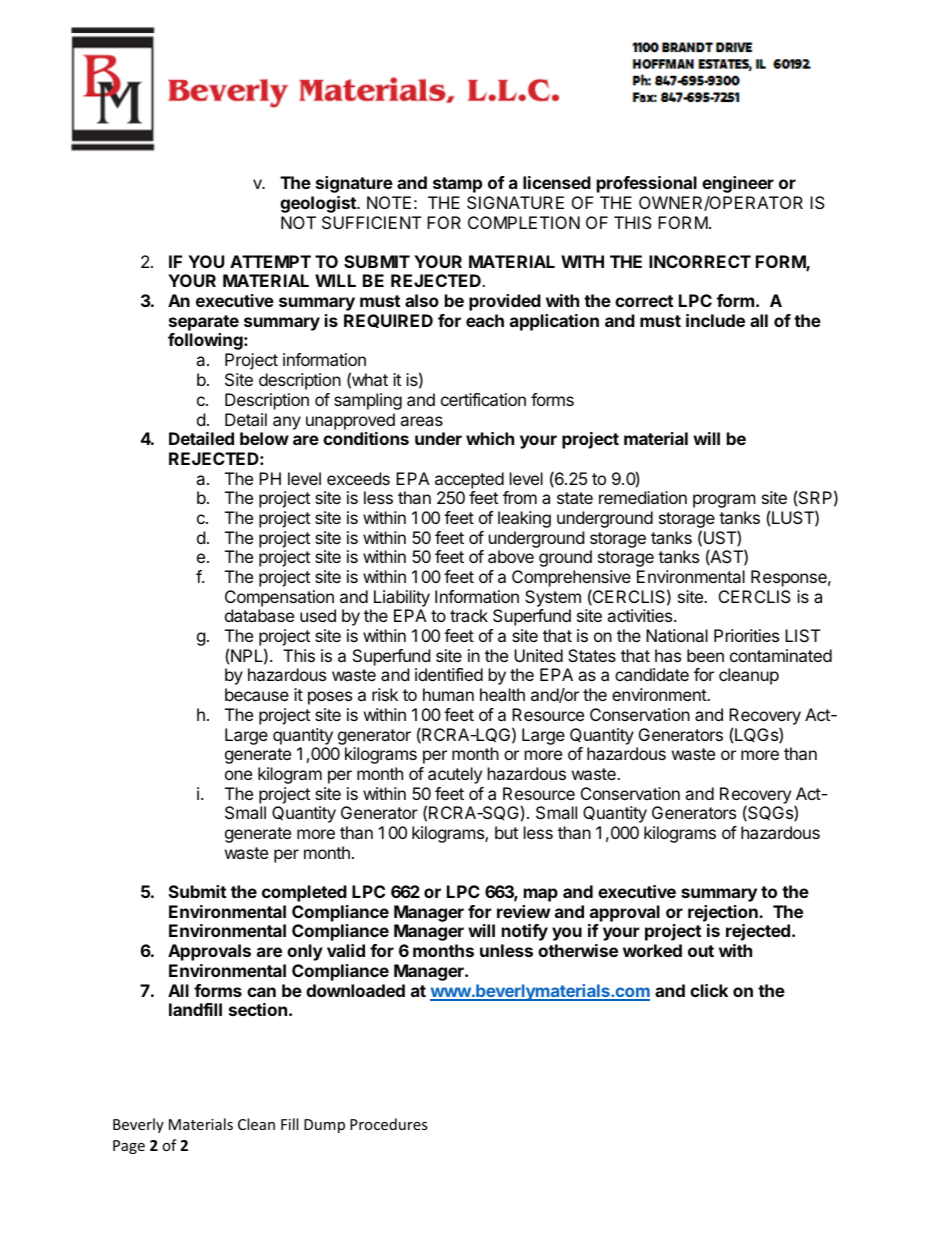 Image resolution: width=952 pixels, height=1233 pixels. What do you see at coordinates (129, 1147) in the image?
I see `Page` at bounding box center [129, 1147].
